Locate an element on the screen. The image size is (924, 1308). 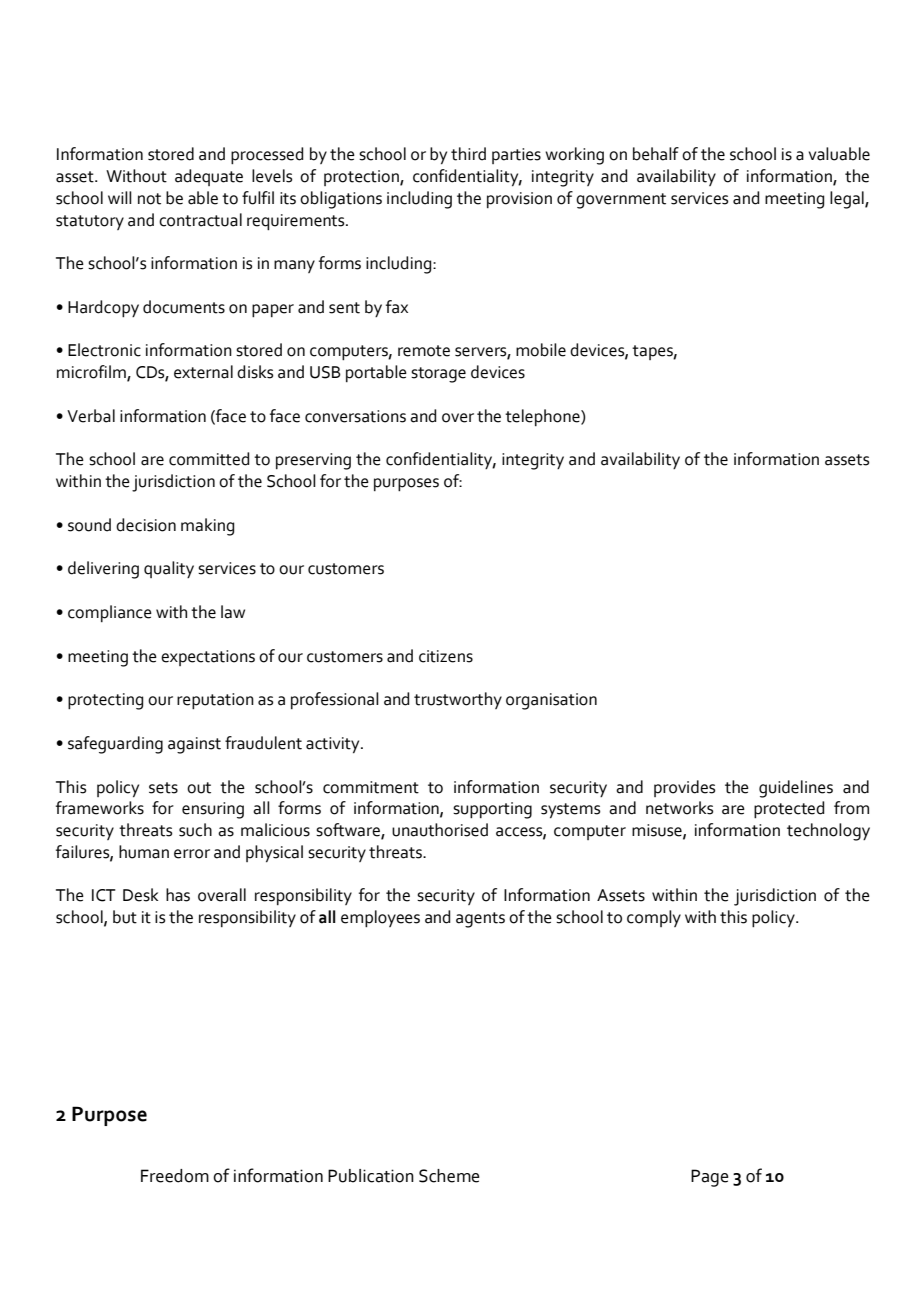
legal is located at coordinates (848, 200).
